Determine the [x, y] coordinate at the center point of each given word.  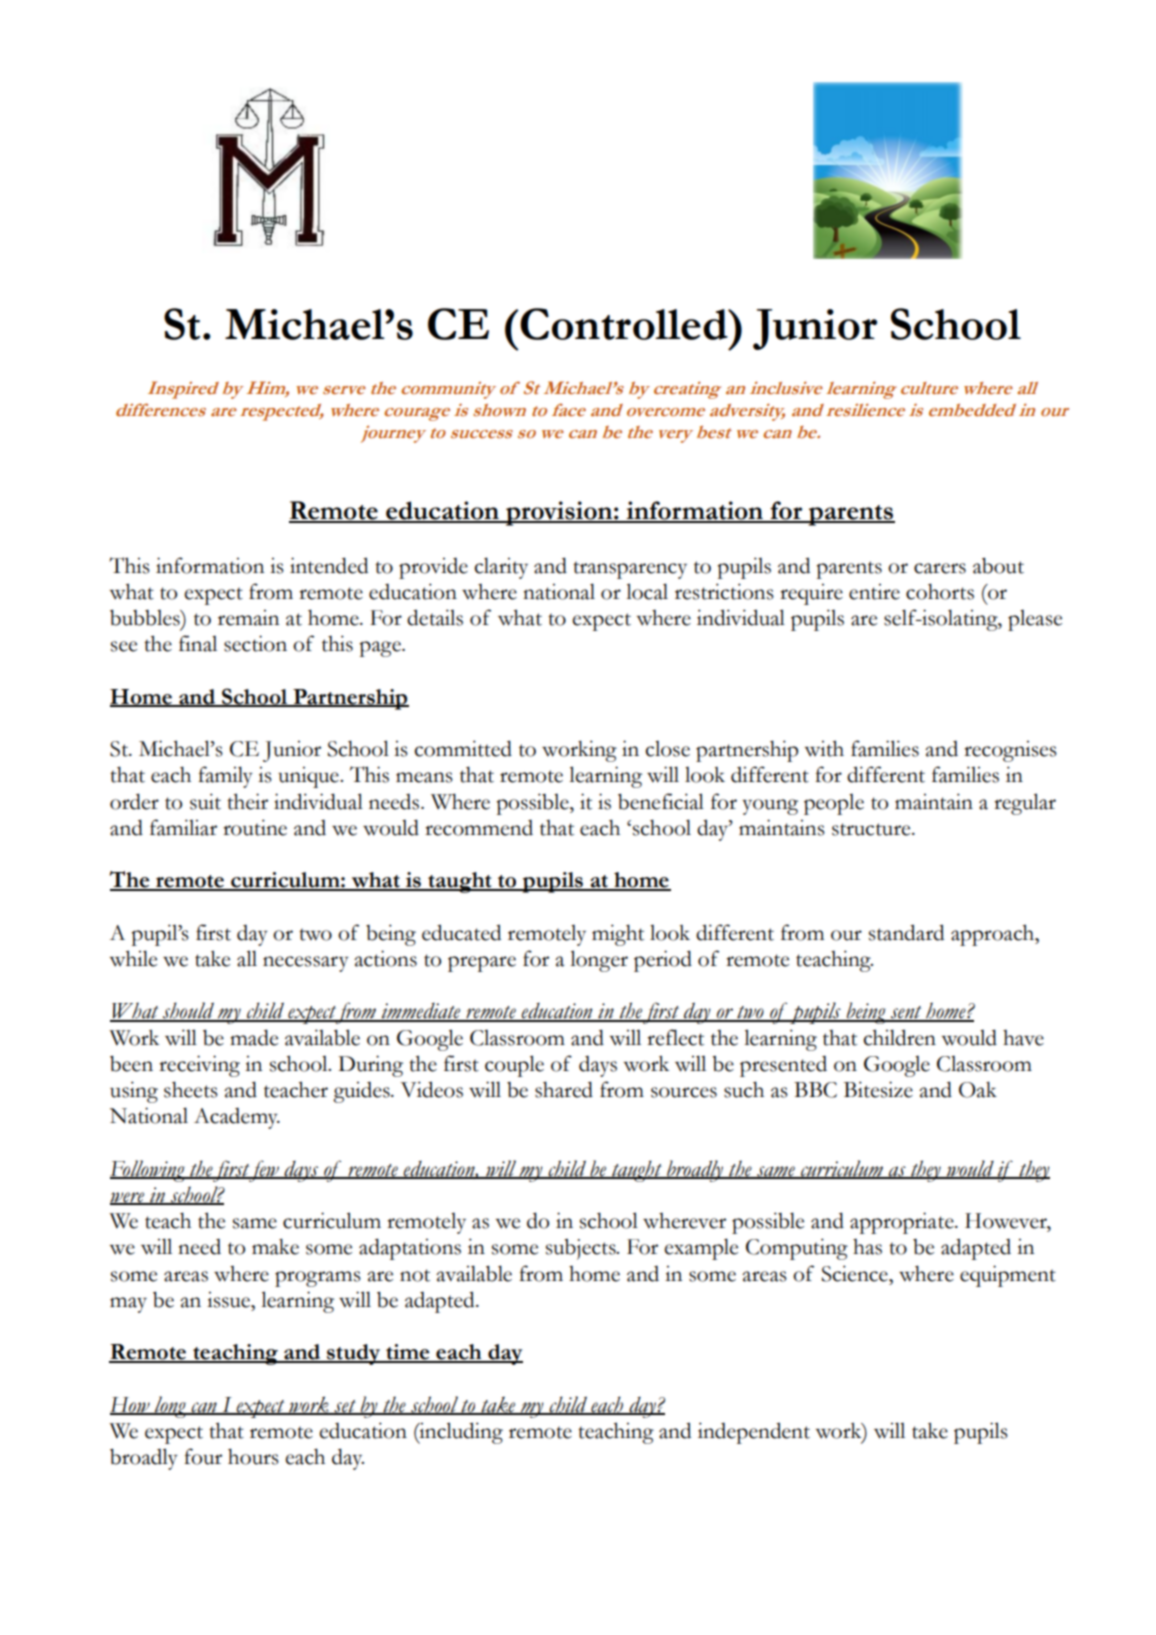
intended [329, 565]
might [618, 935]
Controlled [624, 324]
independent [754, 1433]
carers [940, 568]
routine [255, 827]
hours [253, 1456]
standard [906, 932]
